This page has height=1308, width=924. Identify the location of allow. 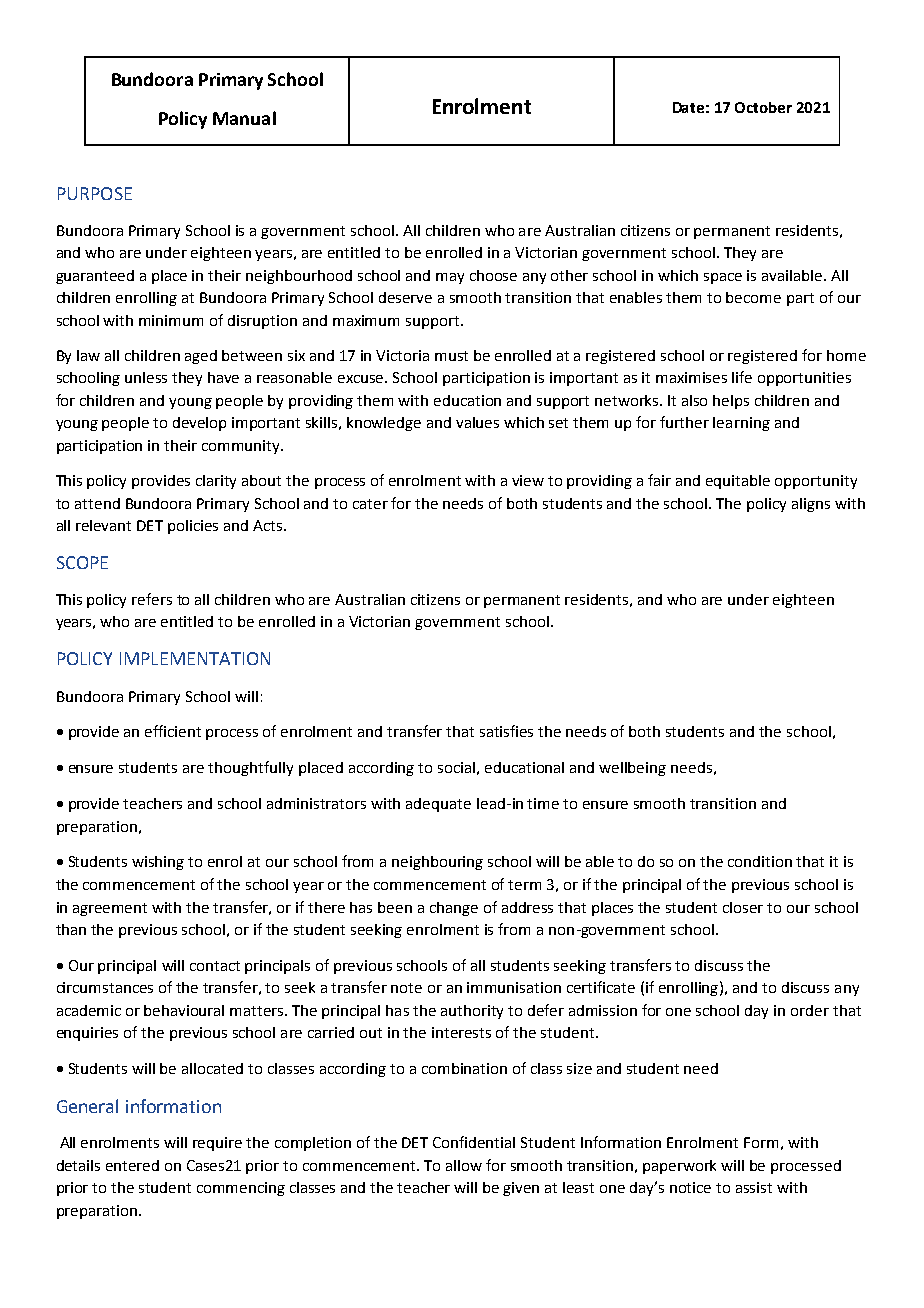
(464, 1165).
